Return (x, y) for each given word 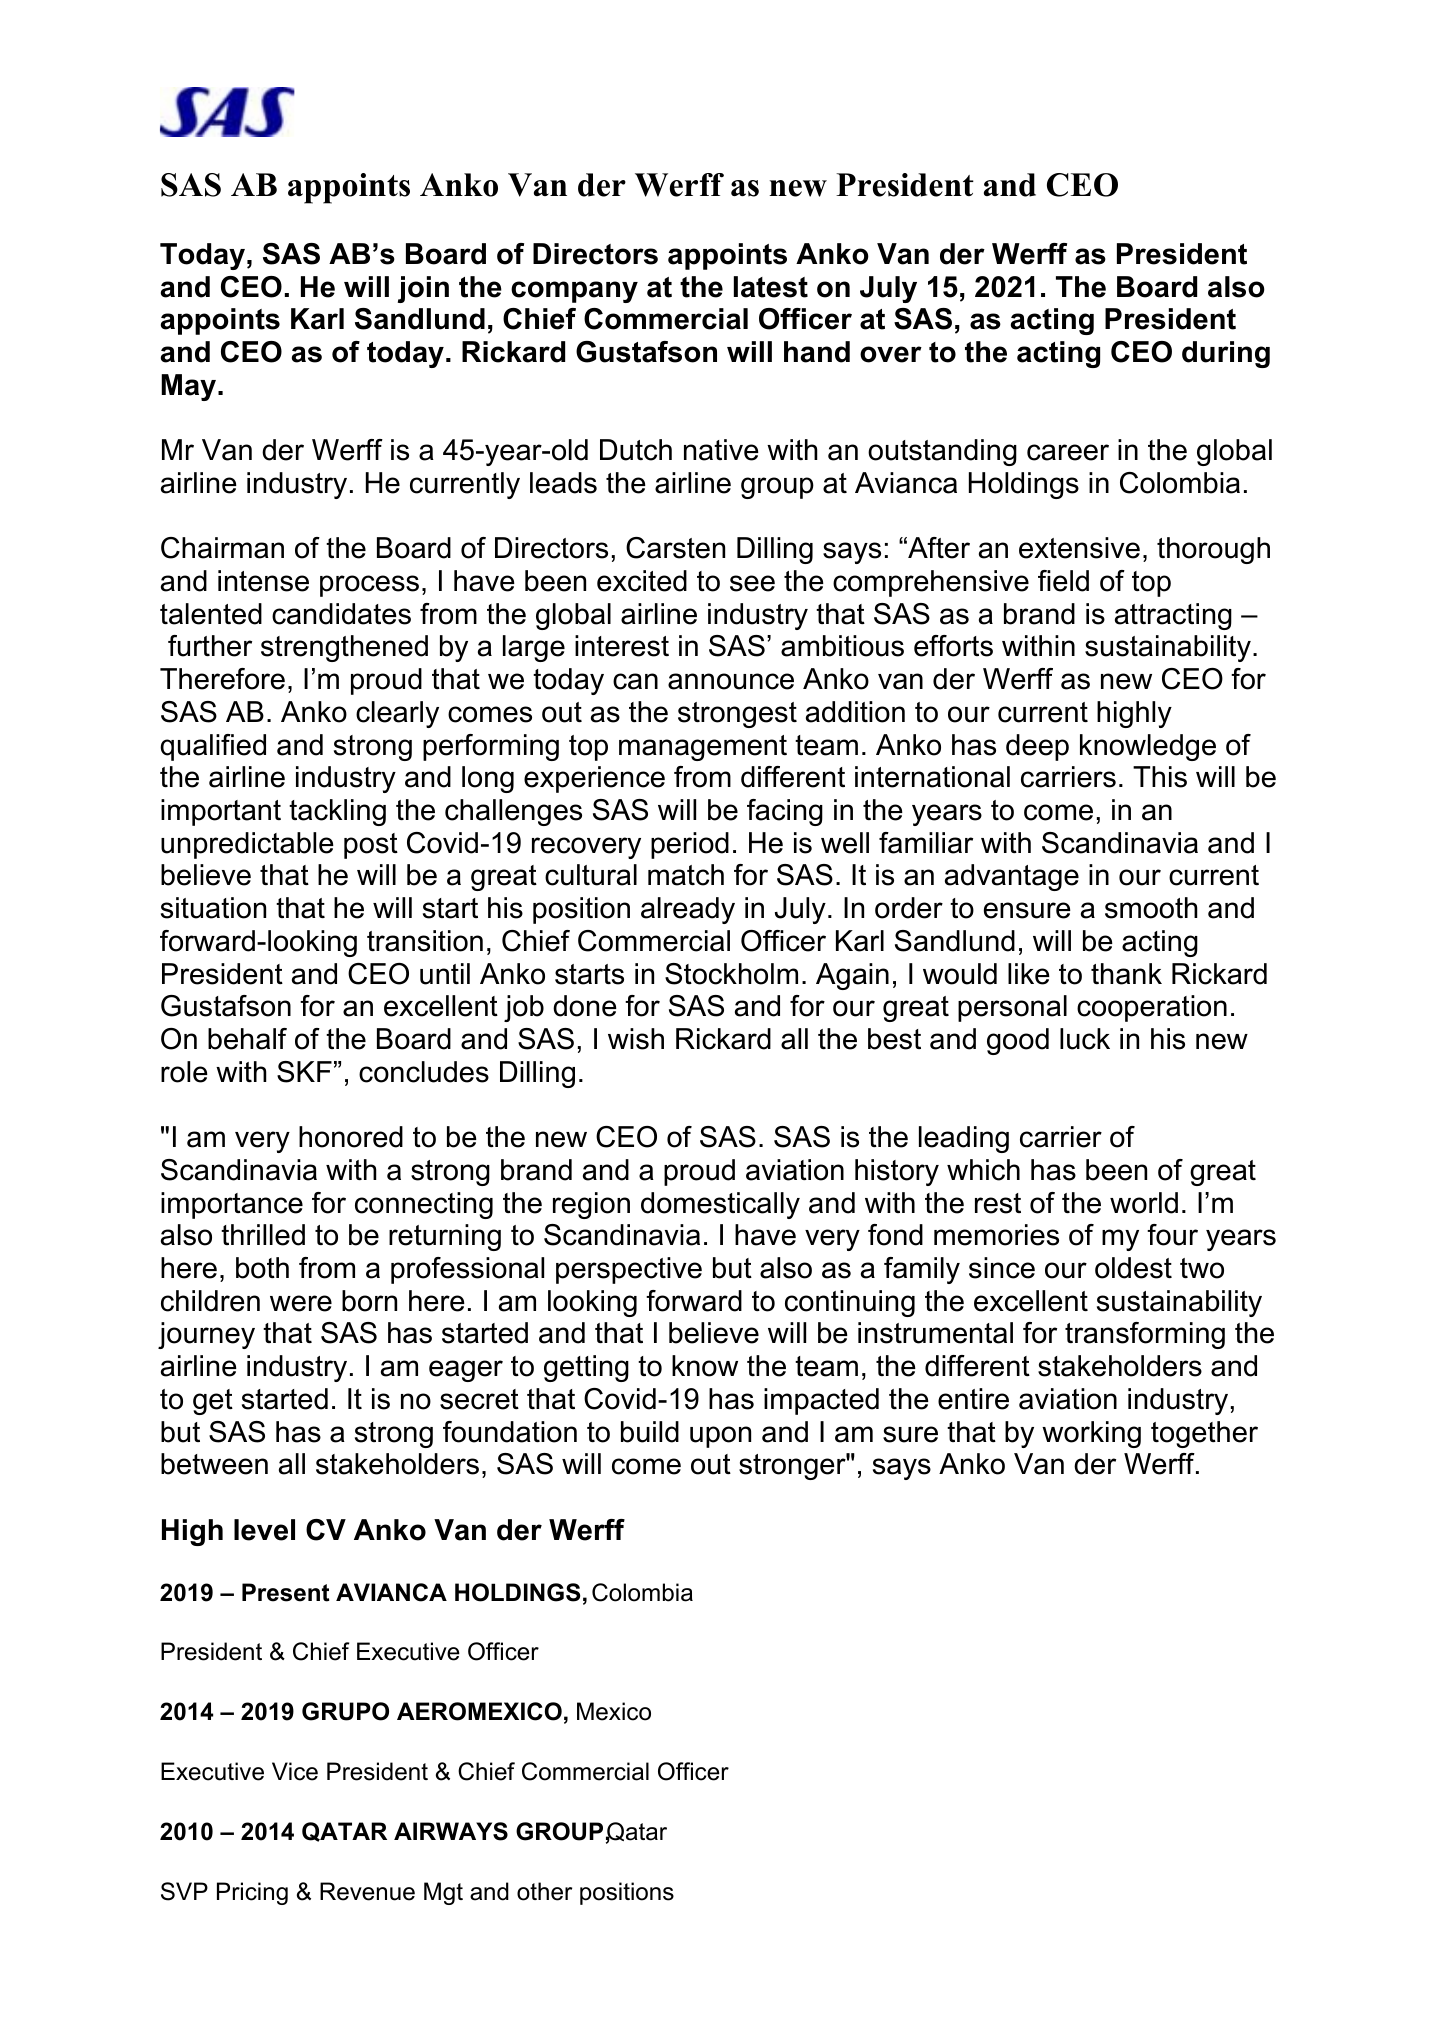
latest (771, 287)
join (423, 289)
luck (1085, 1039)
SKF (304, 1072)
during (1226, 354)
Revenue (367, 1891)
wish (636, 1039)
